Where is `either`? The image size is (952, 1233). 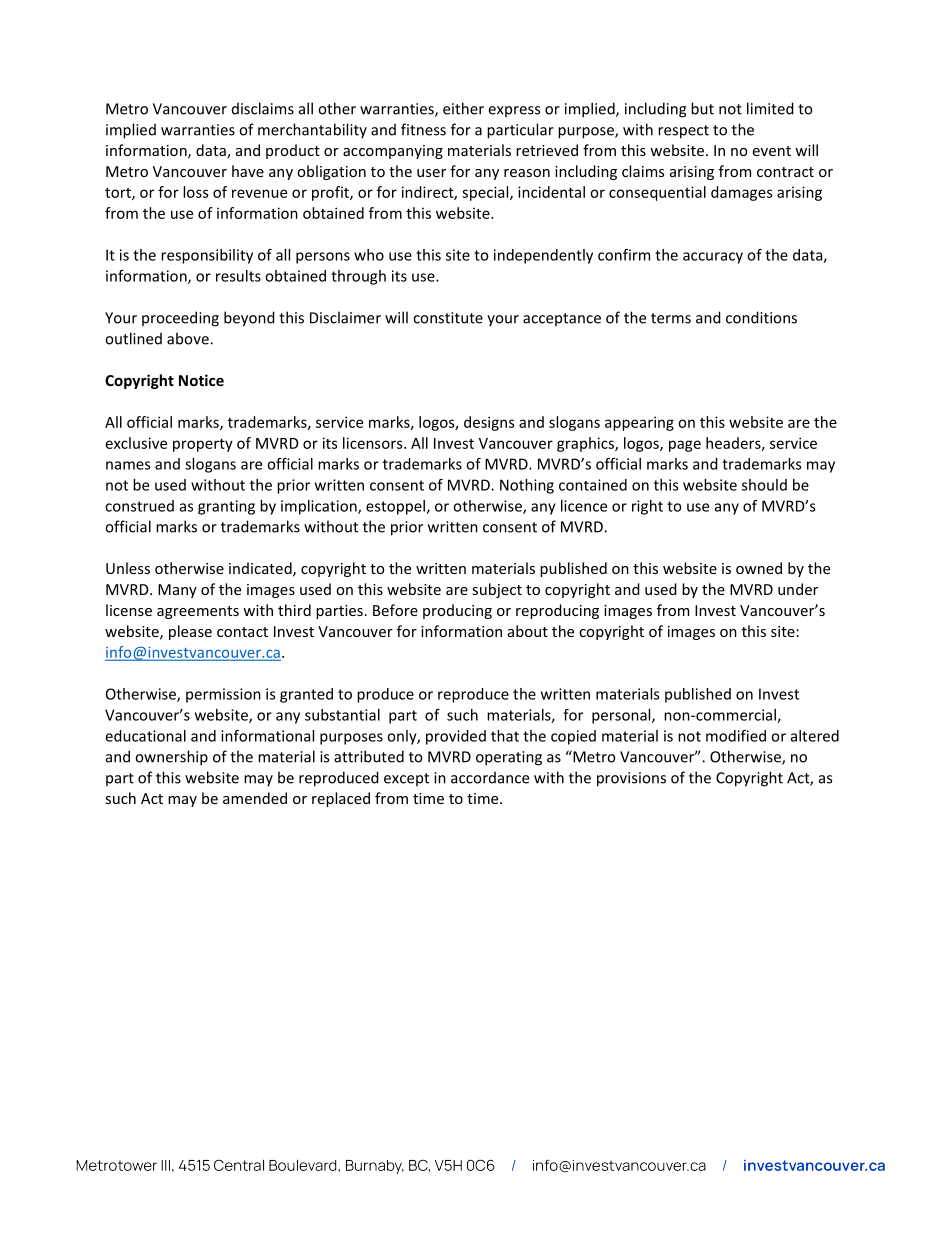 either is located at coordinates (463, 108).
